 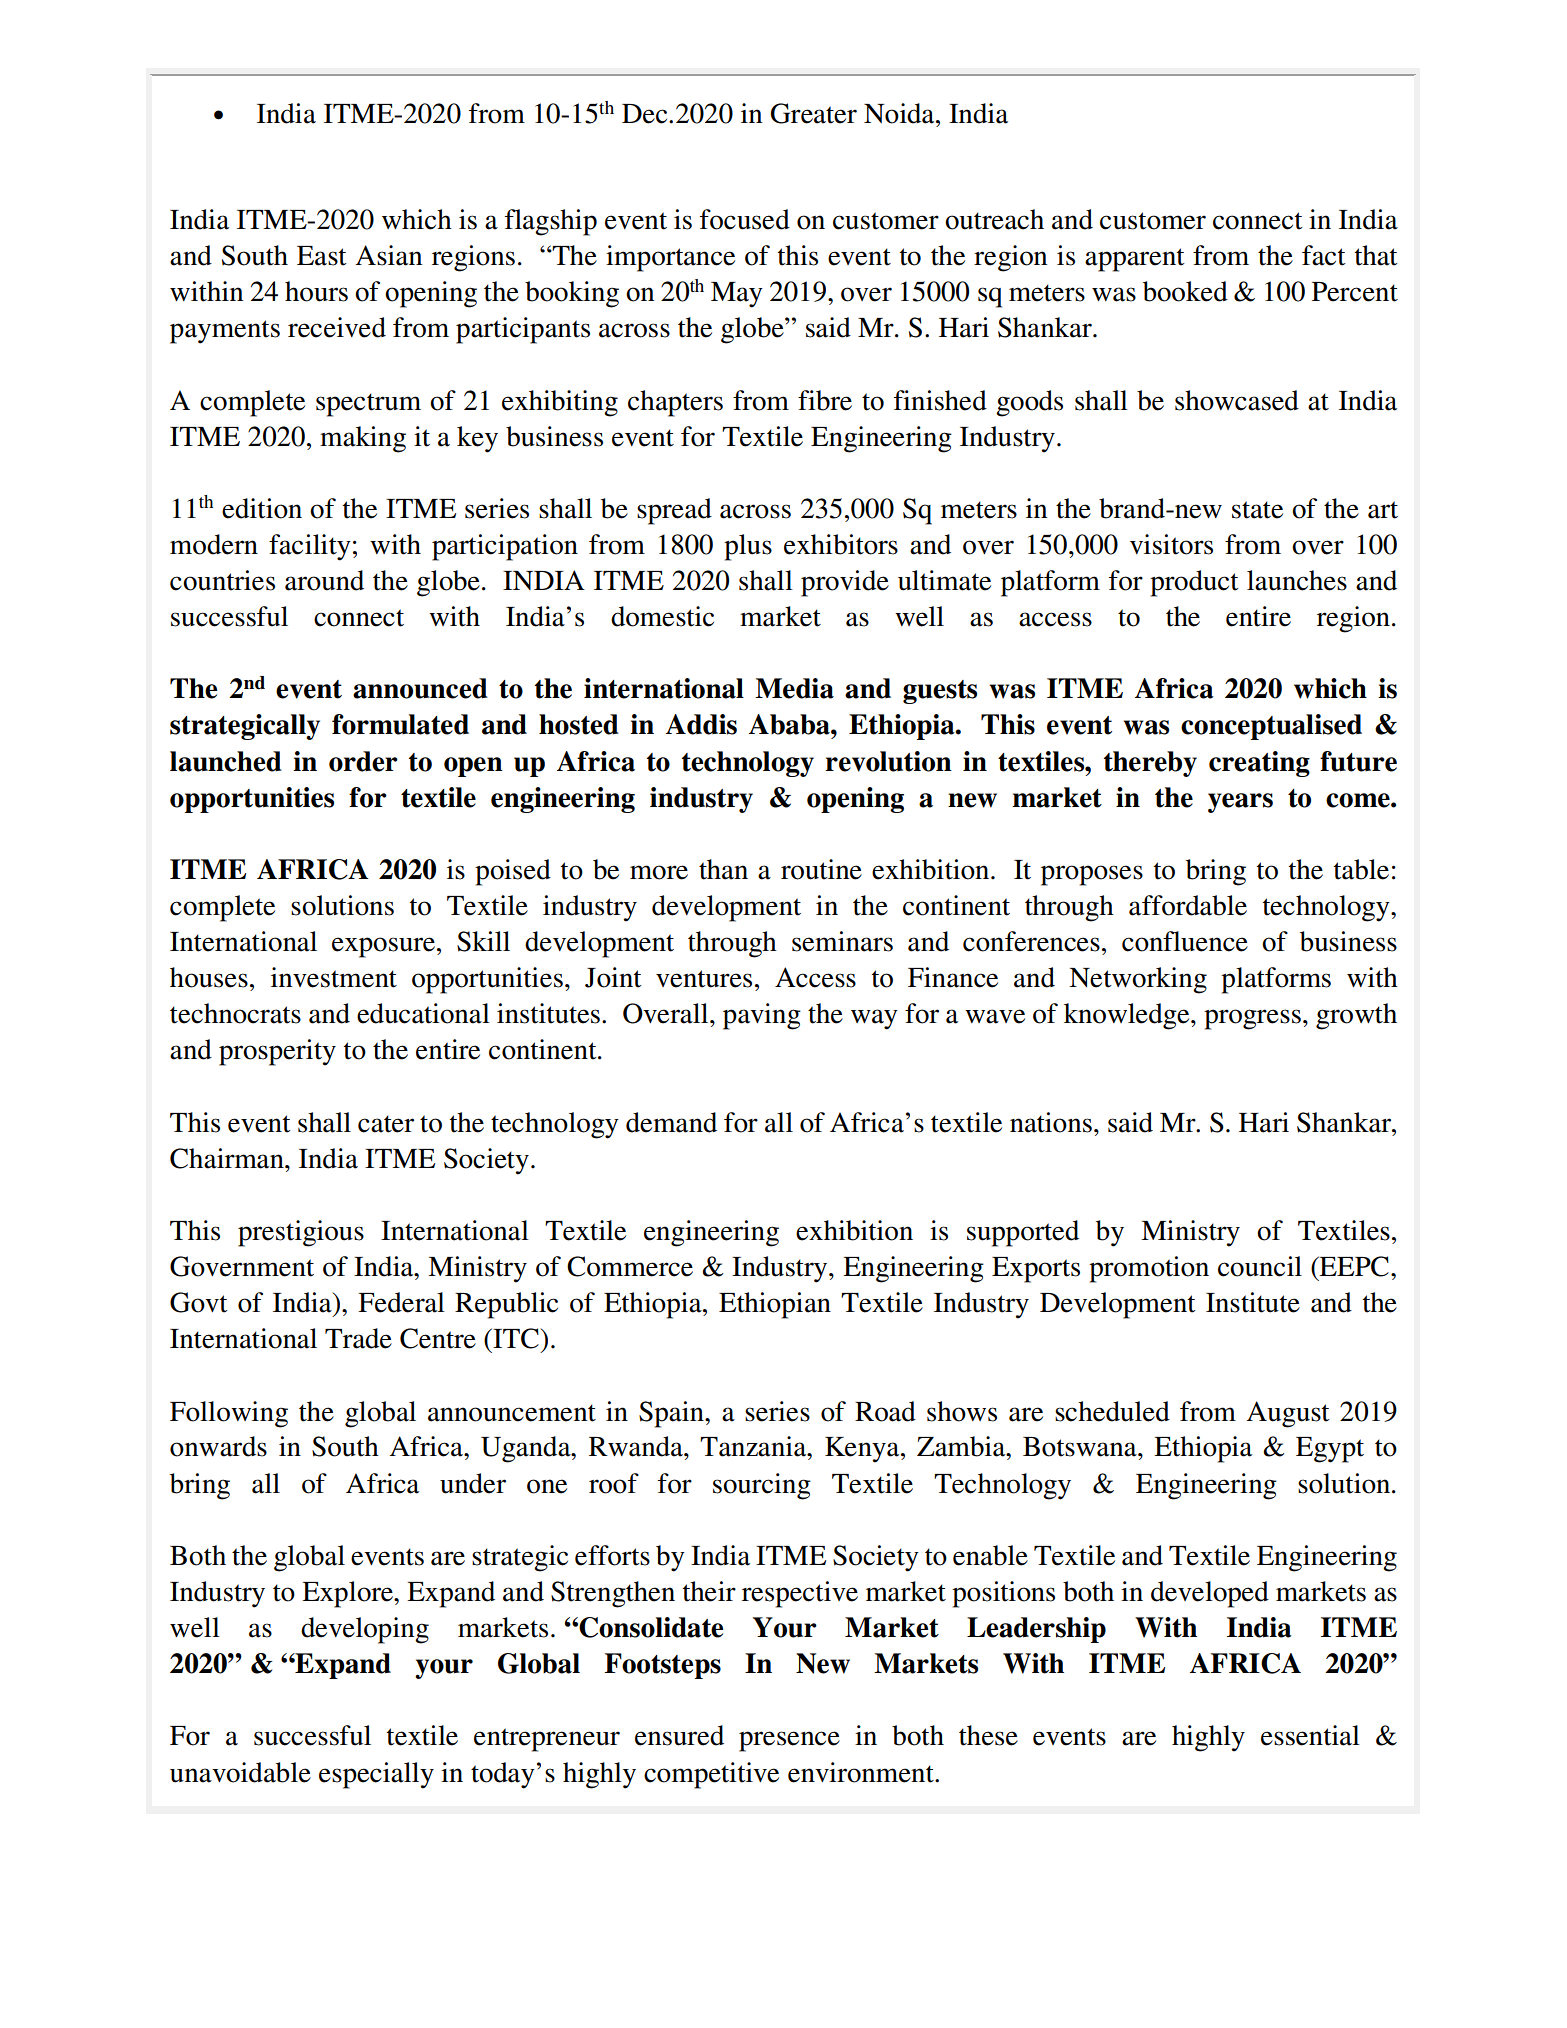 I want to click on essential, so click(x=1310, y=1735).
